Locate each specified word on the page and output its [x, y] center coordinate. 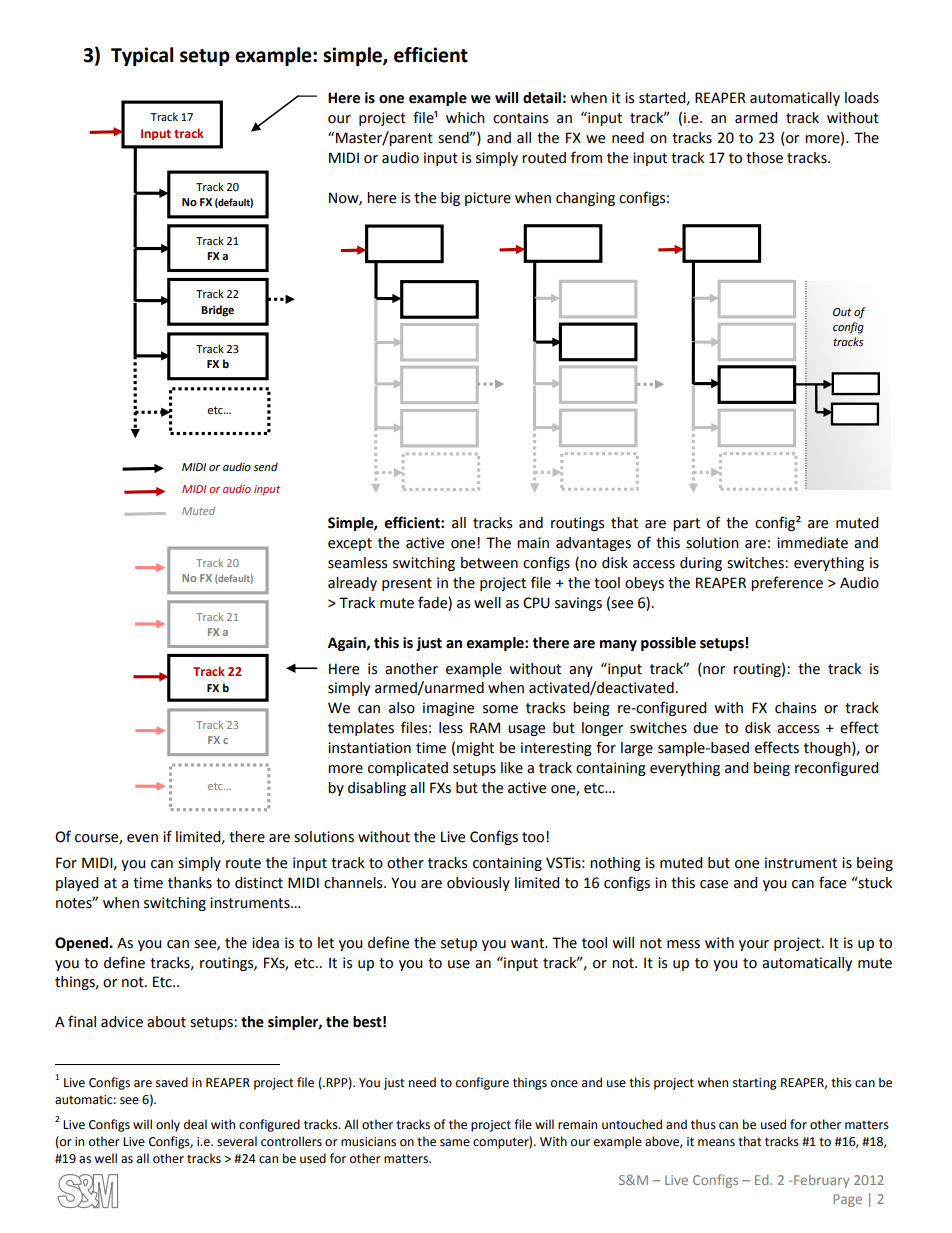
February [821, 1181]
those [764, 158]
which [465, 118]
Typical [142, 56]
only [168, 1125]
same [455, 1143]
